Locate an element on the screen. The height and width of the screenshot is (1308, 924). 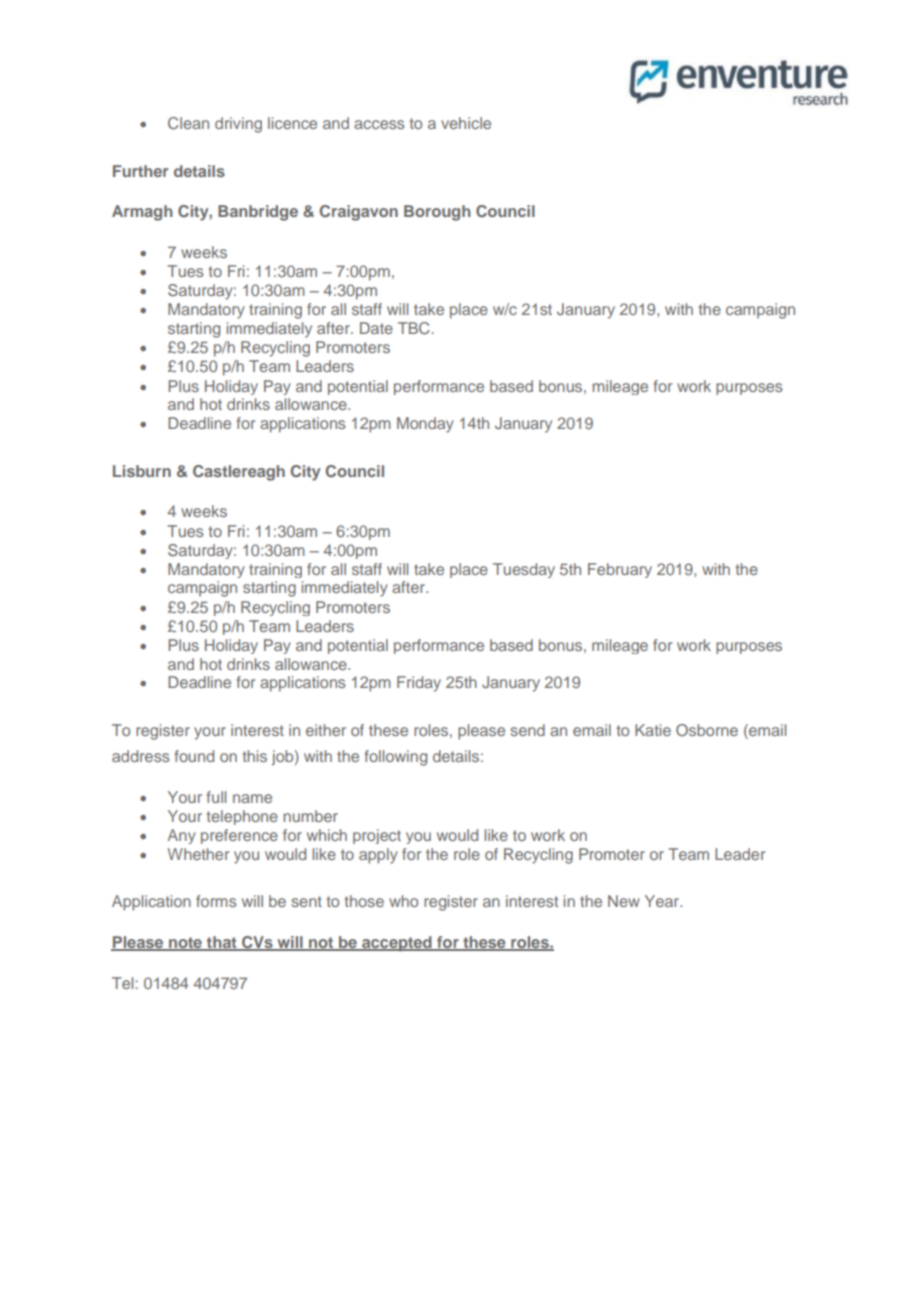
vehicle is located at coordinates (466, 123).
